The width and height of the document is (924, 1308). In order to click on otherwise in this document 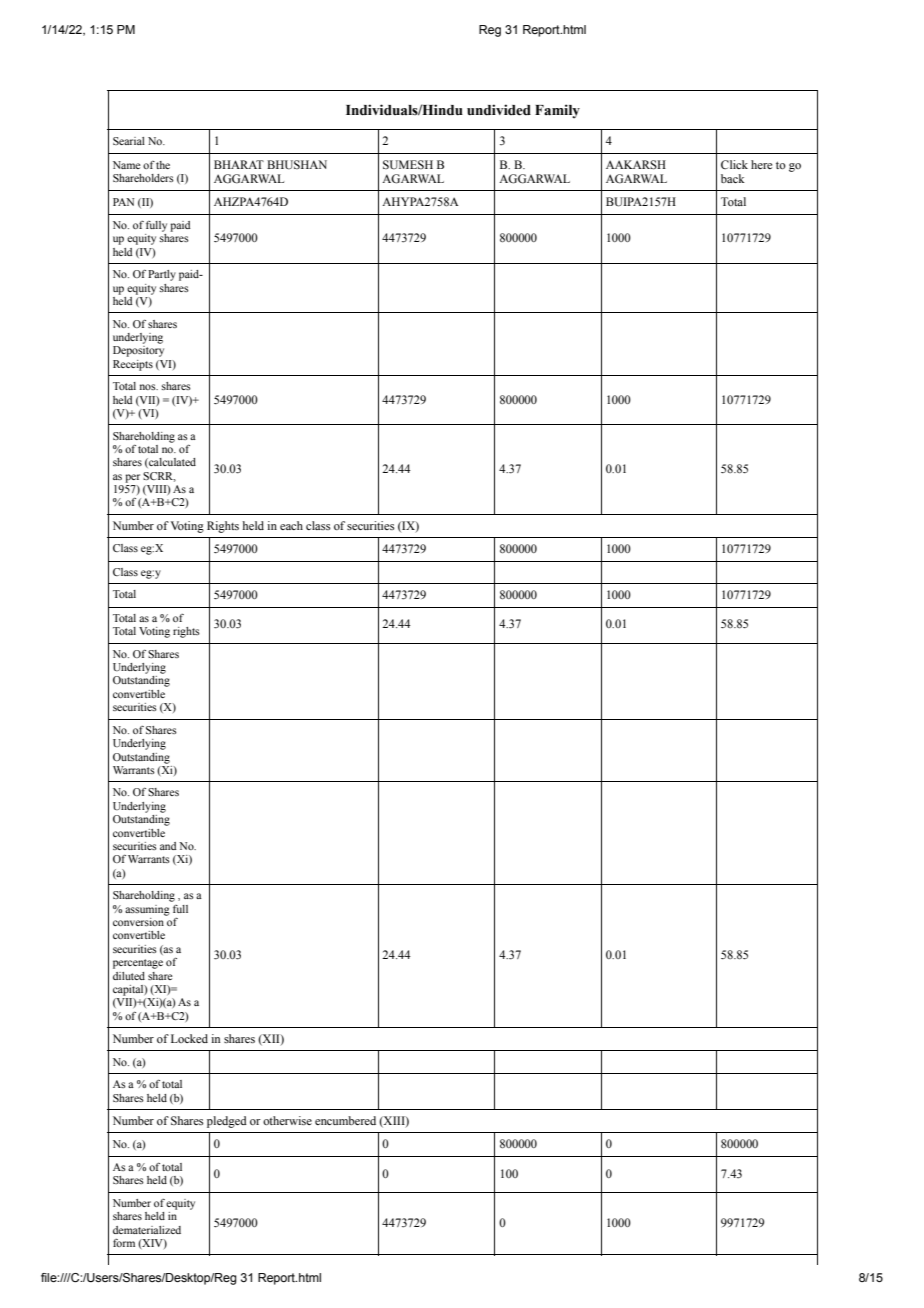, I will do `click(287, 1120)`.
